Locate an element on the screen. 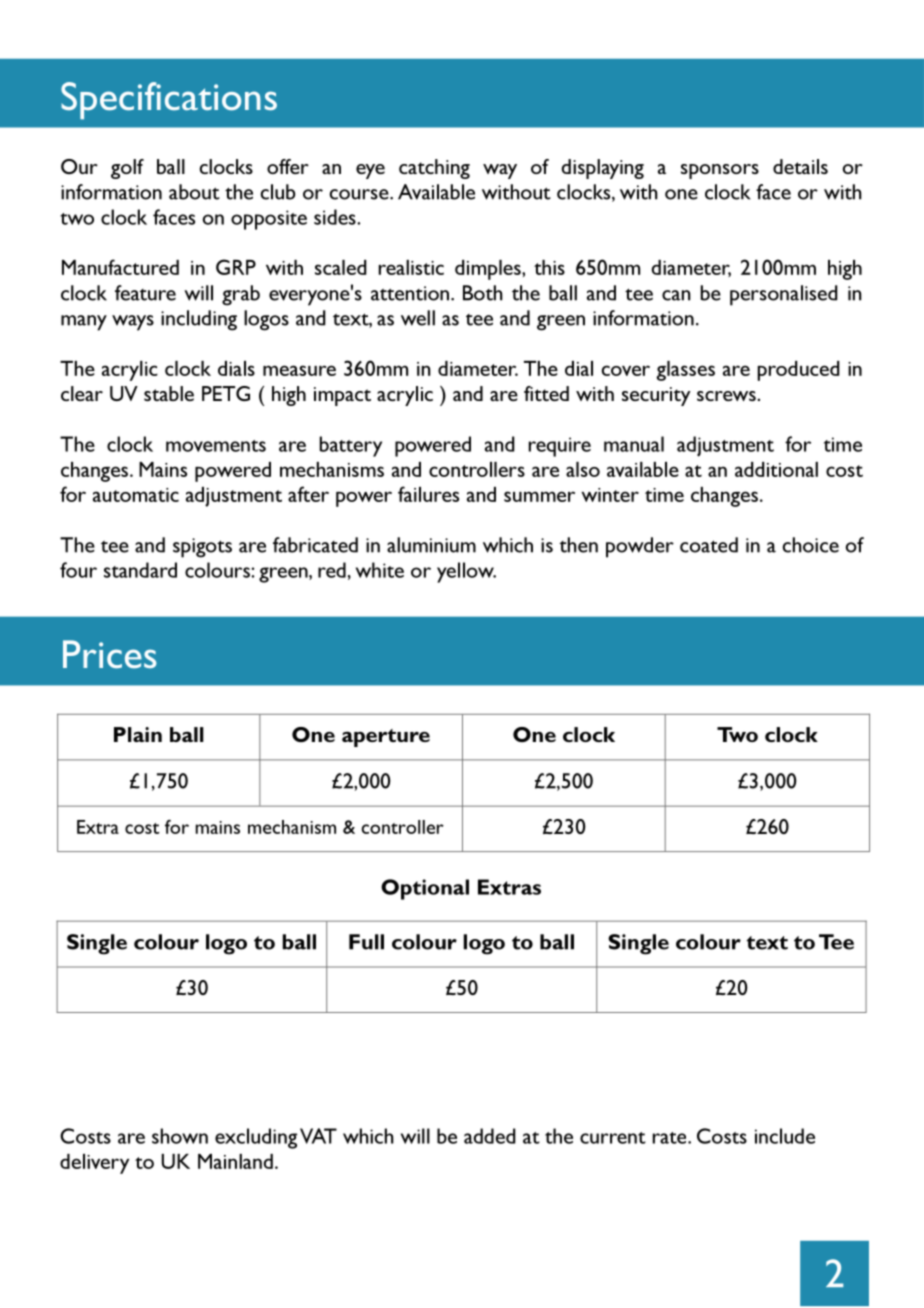 Image resolution: width=924 pixels, height=1308 pixels. screws is located at coordinates (727, 396).
